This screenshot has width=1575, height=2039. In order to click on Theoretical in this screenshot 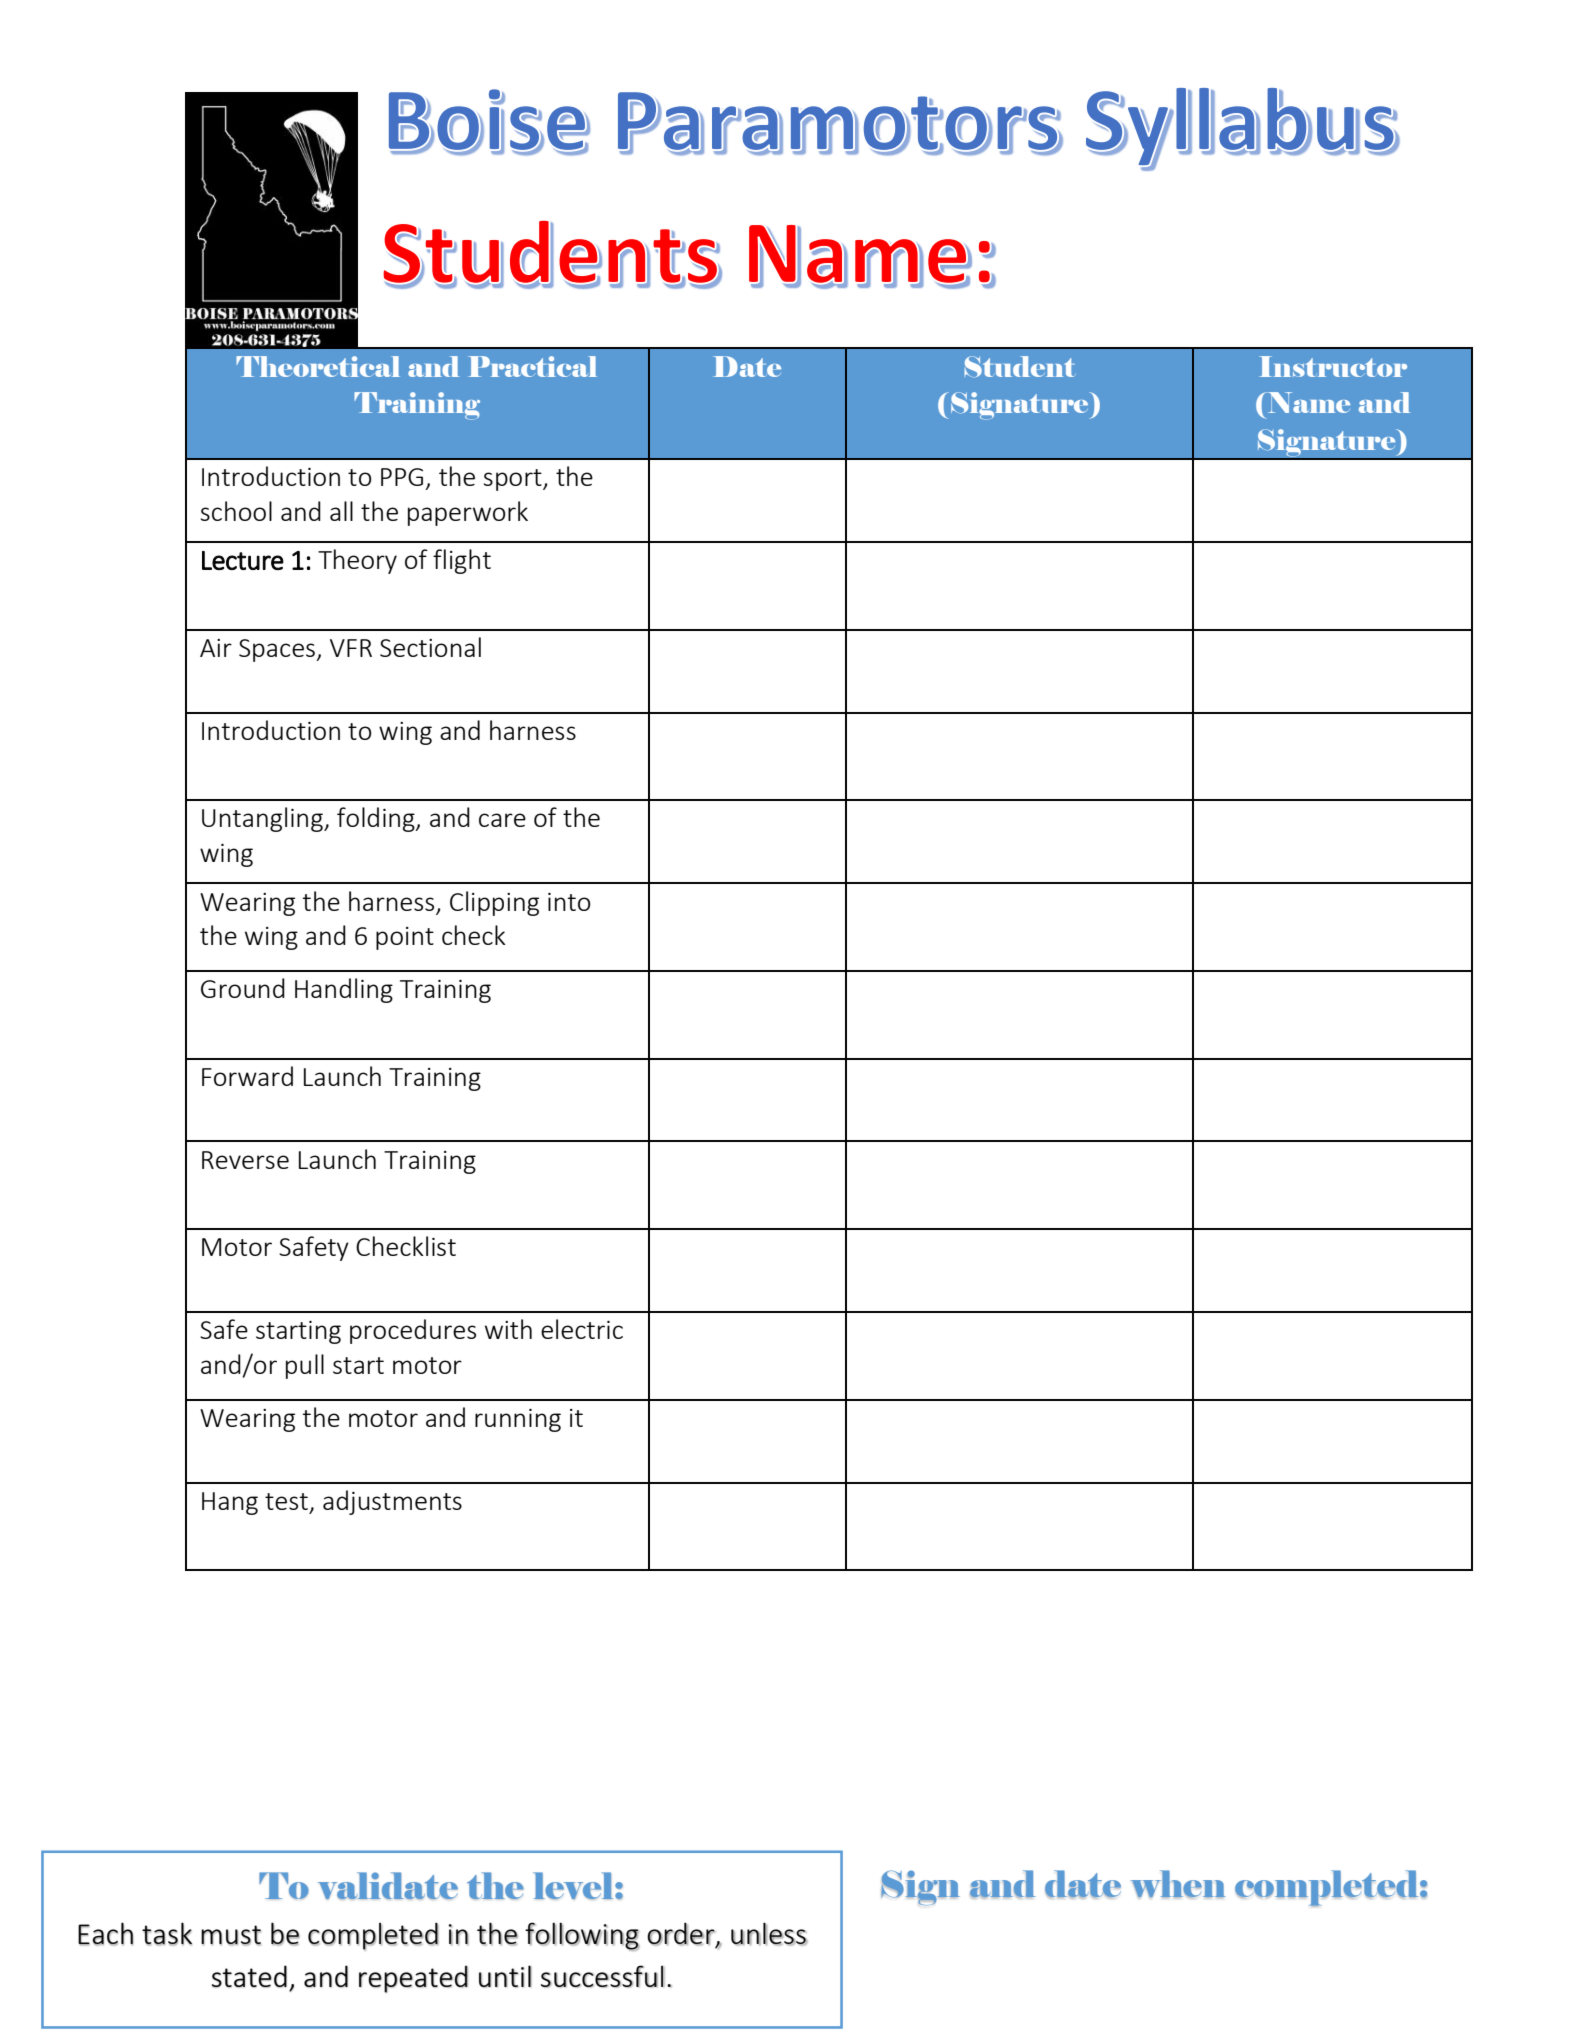, I will do `click(318, 366)`.
